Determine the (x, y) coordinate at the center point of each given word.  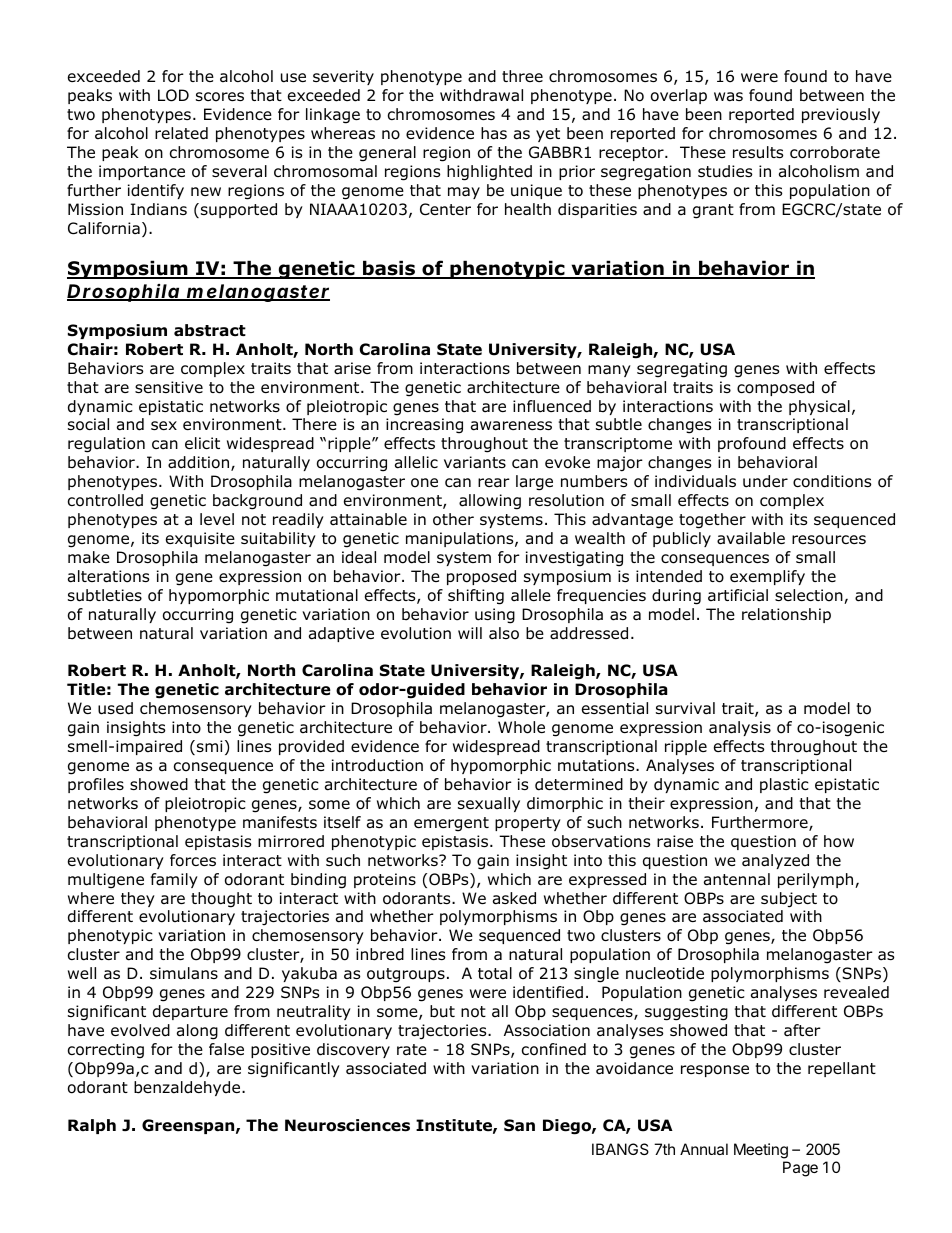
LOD (173, 95)
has (494, 133)
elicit (202, 443)
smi (210, 746)
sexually (489, 804)
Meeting (761, 1151)
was (728, 97)
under (765, 481)
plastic (784, 785)
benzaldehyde (188, 1088)
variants (475, 462)
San (519, 1125)
